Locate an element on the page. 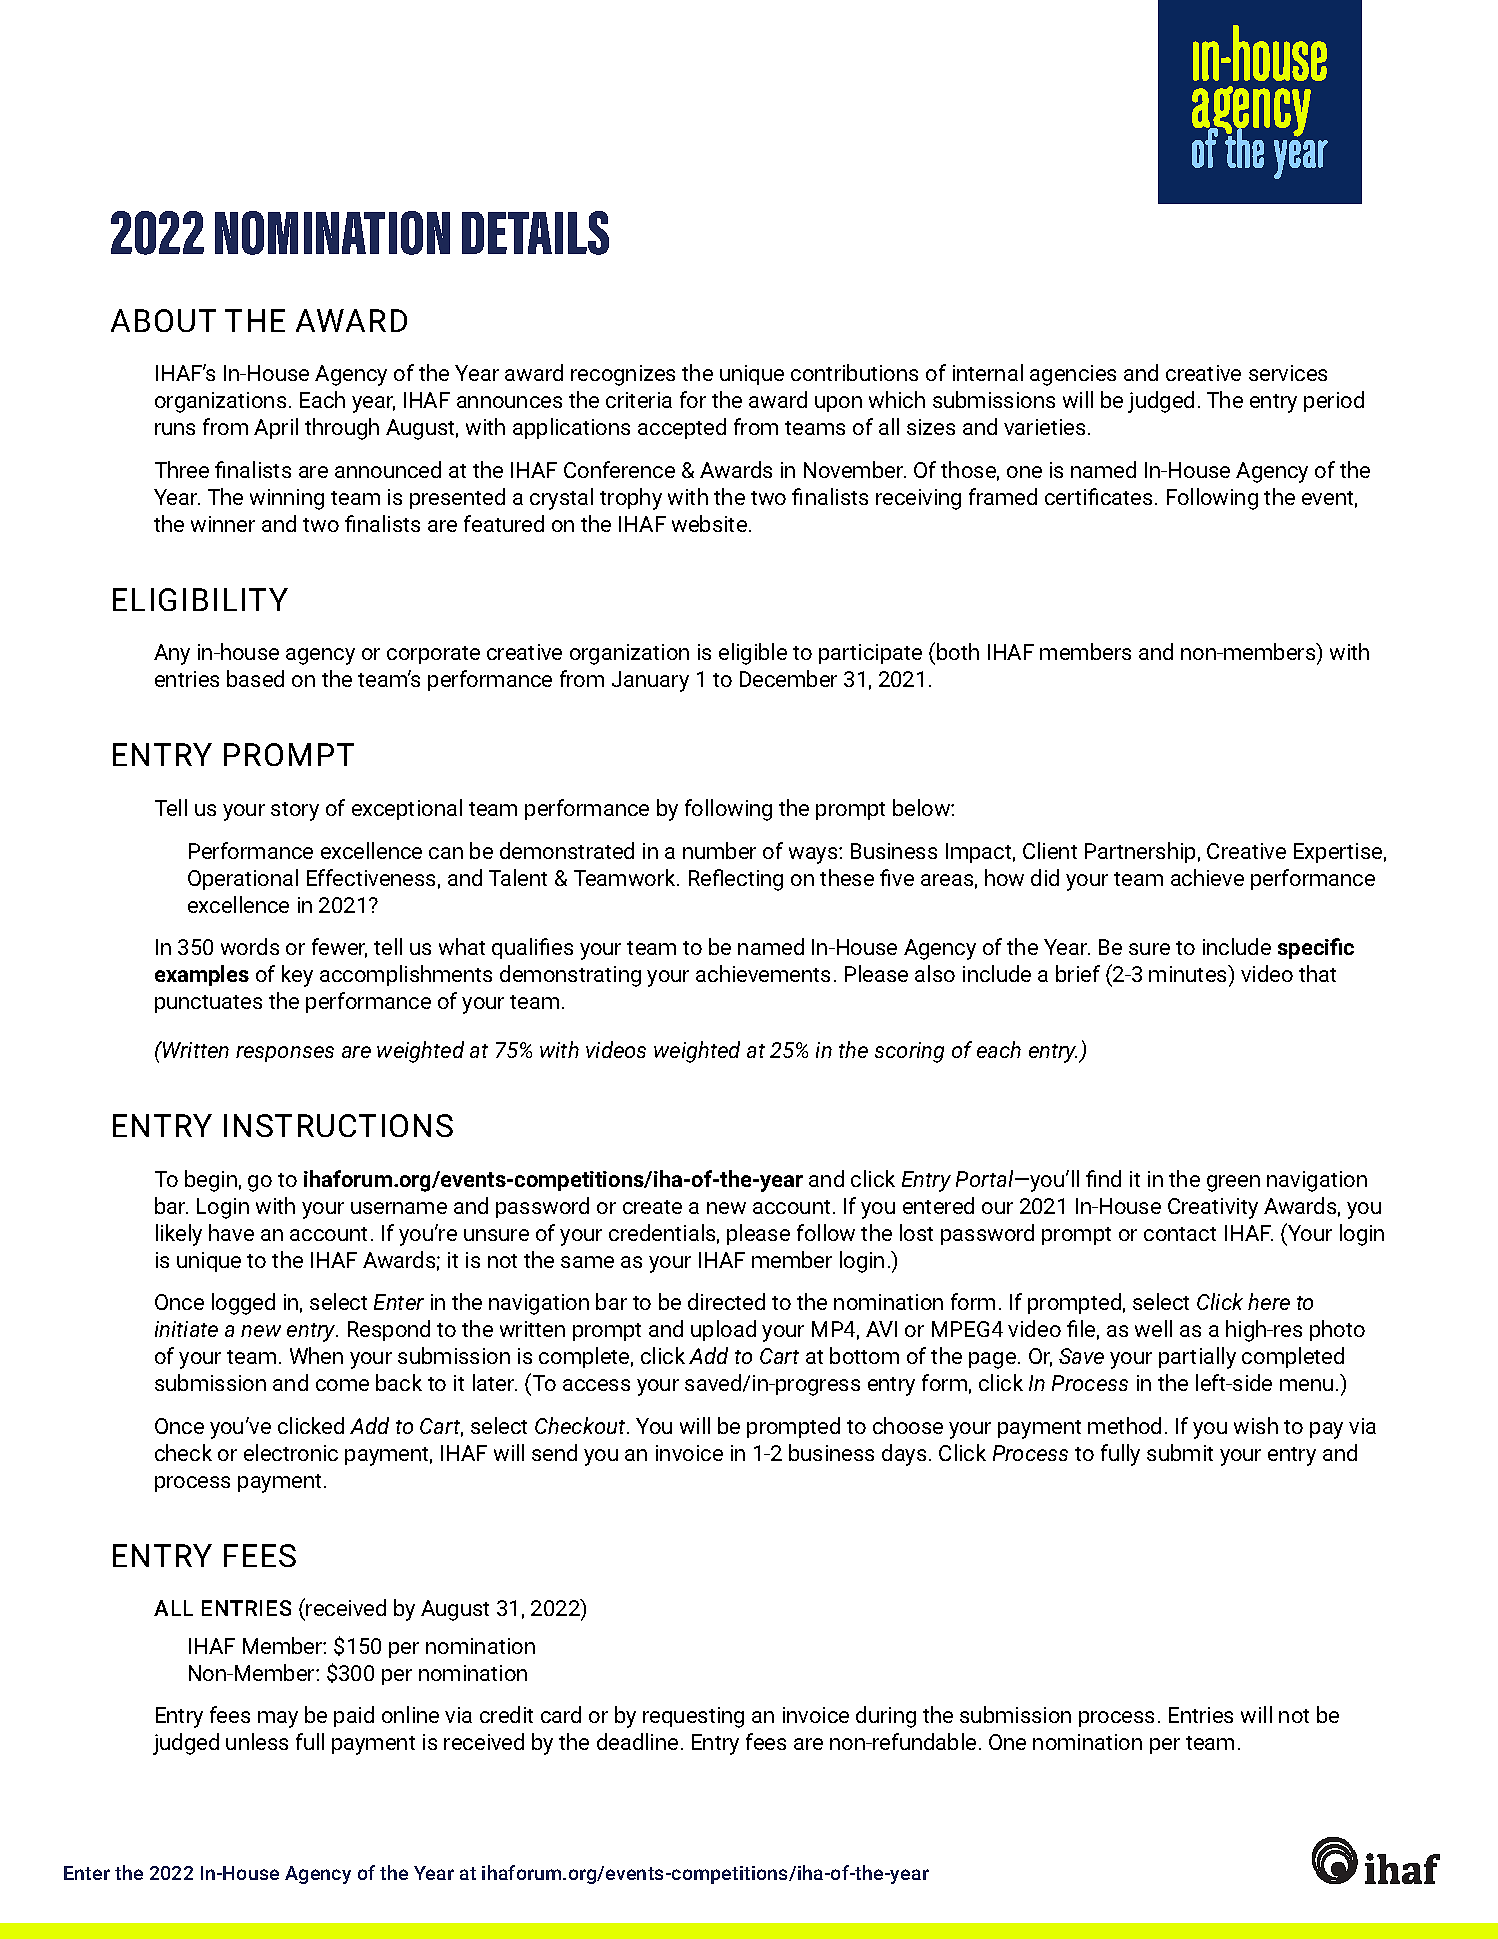 The height and width of the image is (1939, 1498). ABOUT is located at coordinates (163, 320).
